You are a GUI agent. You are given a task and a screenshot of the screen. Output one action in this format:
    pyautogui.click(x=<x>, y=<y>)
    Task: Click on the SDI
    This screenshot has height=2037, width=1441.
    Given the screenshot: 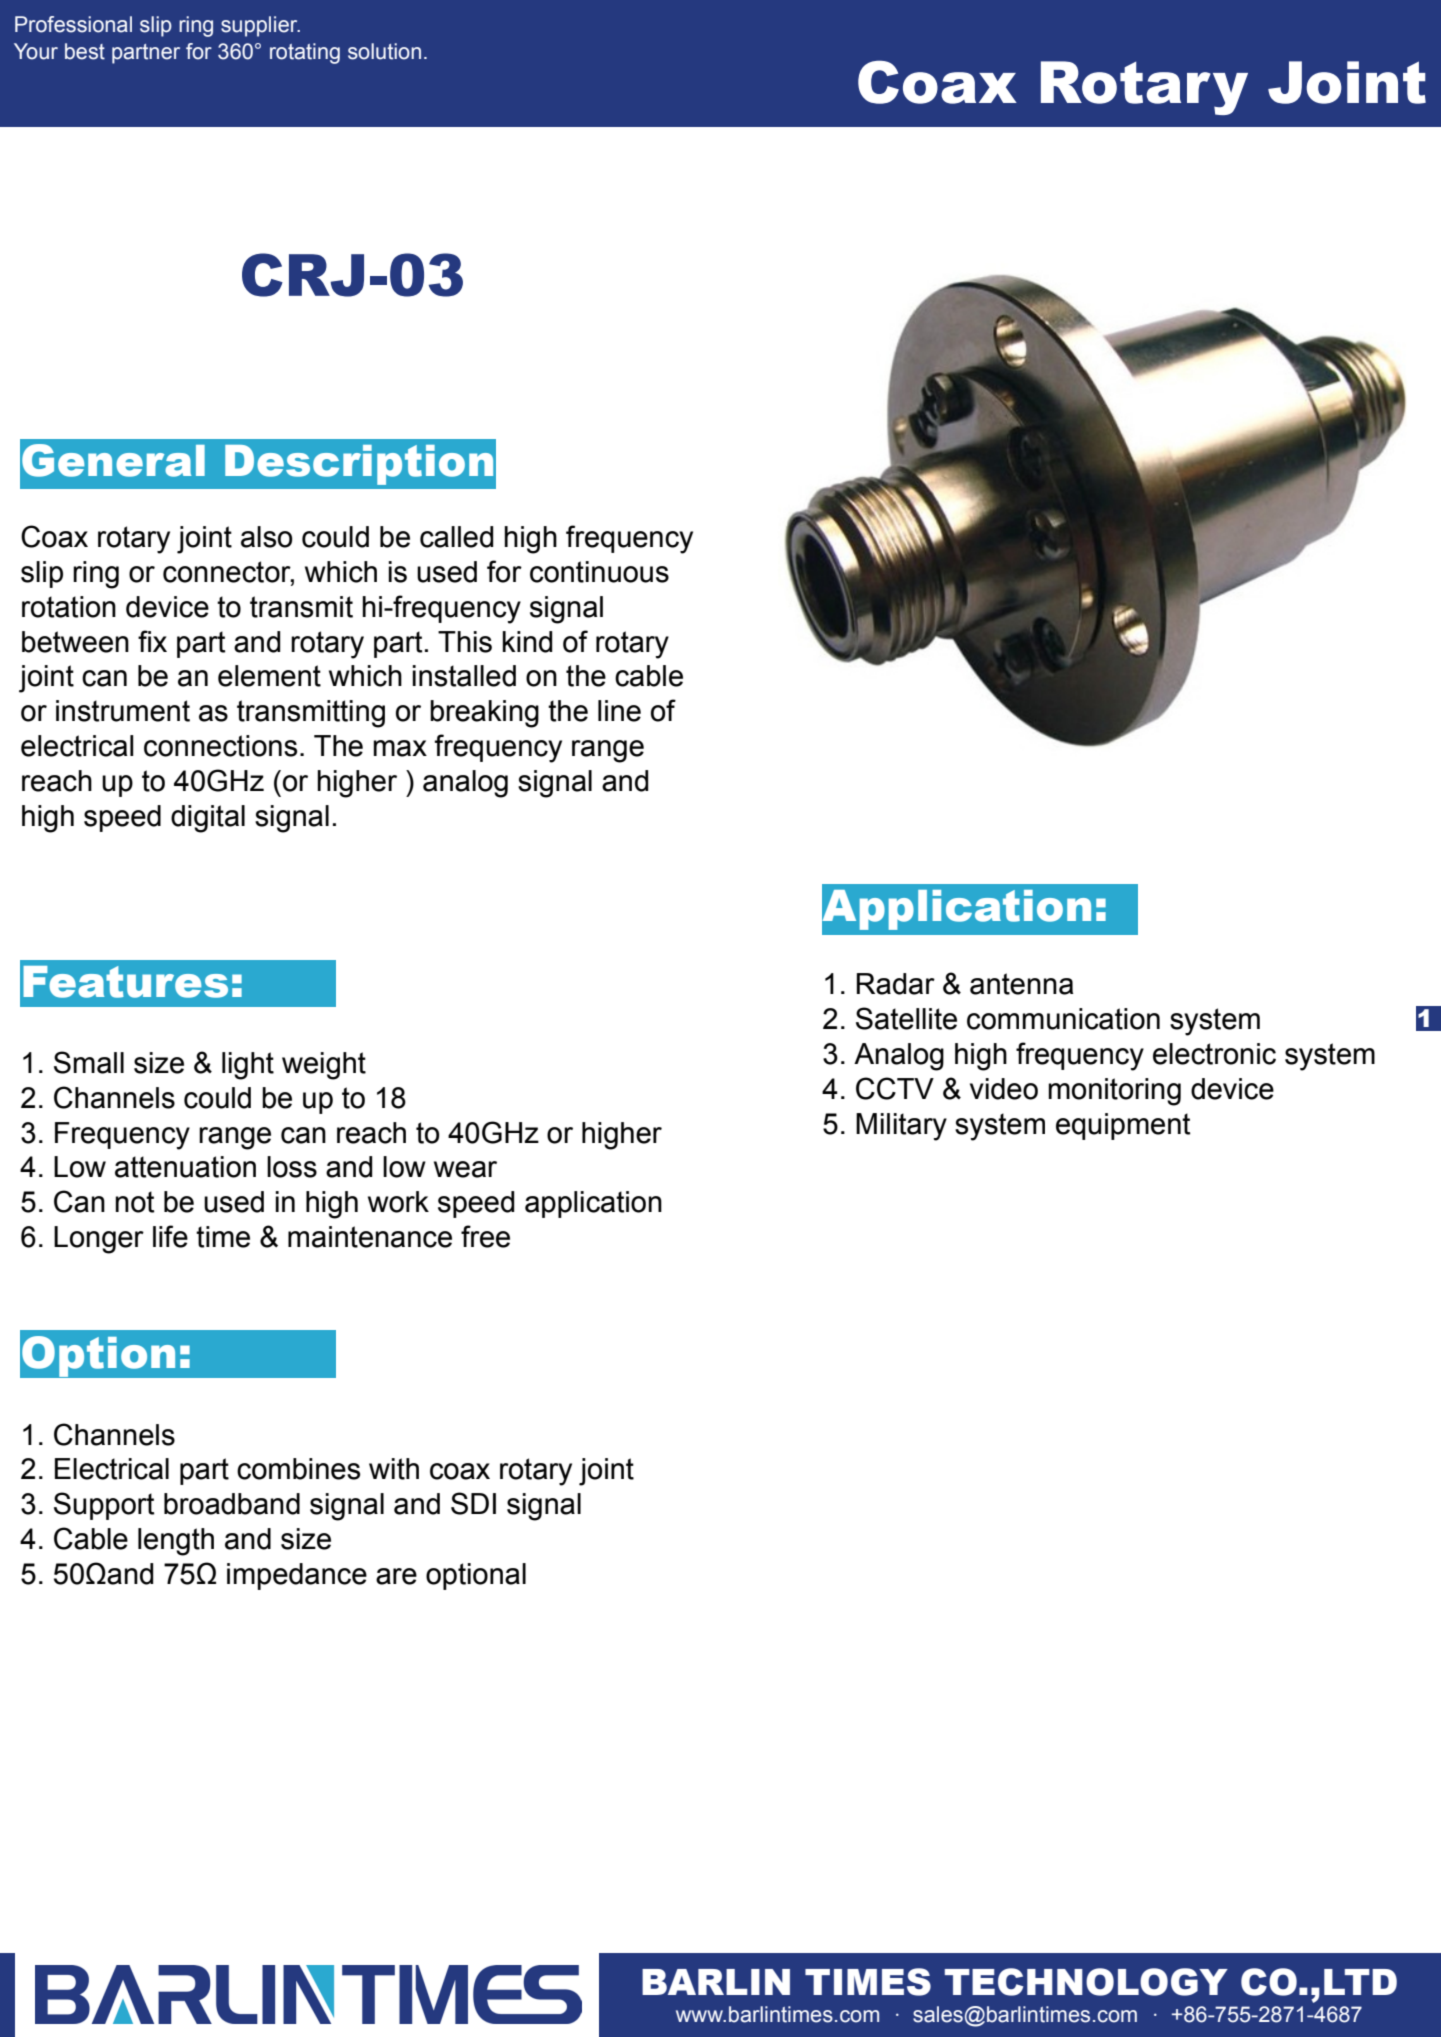 What is the action you would take?
    pyautogui.click(x=473, y=1503)
